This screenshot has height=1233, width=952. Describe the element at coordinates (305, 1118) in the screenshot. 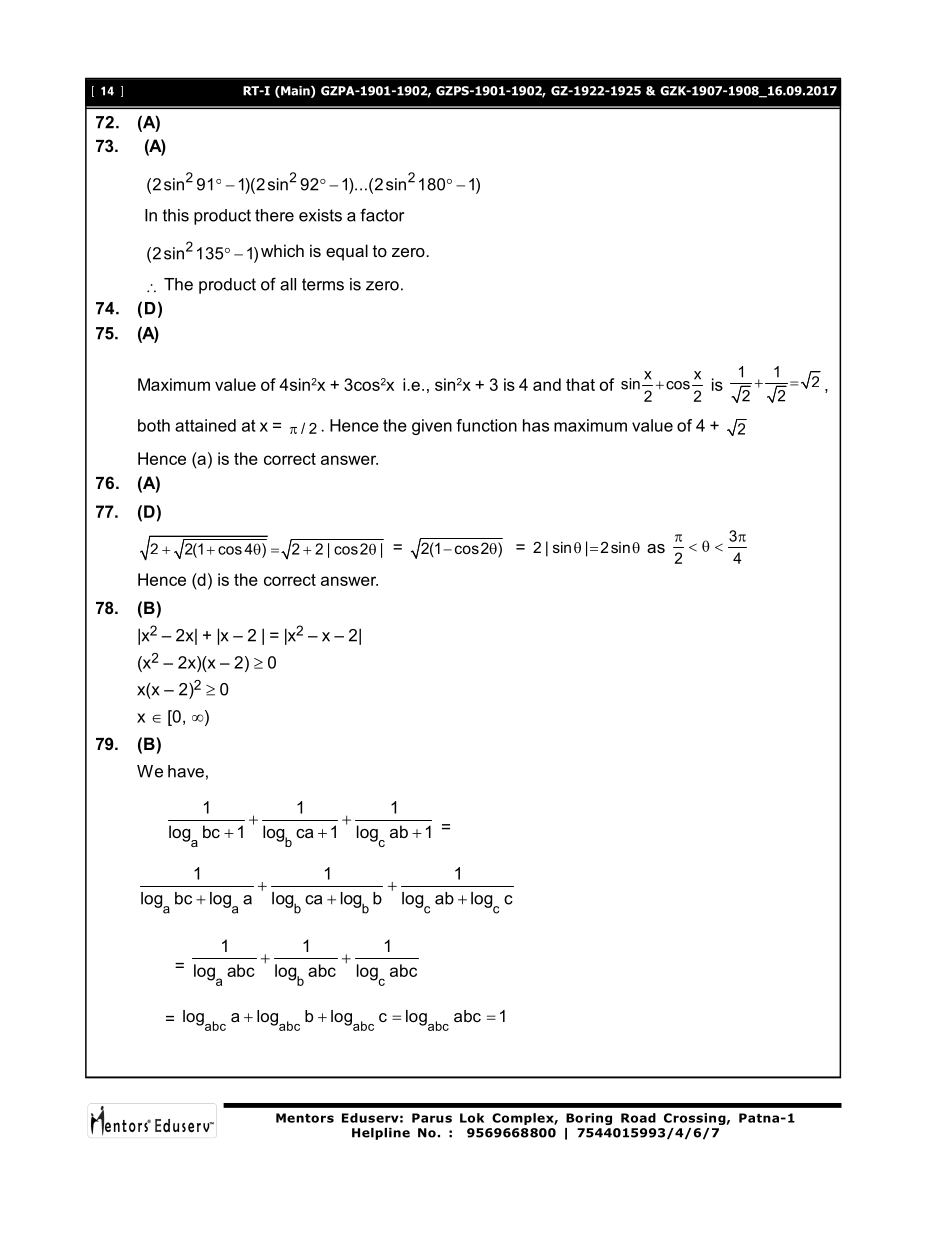

I see `Mentors` at that location.
